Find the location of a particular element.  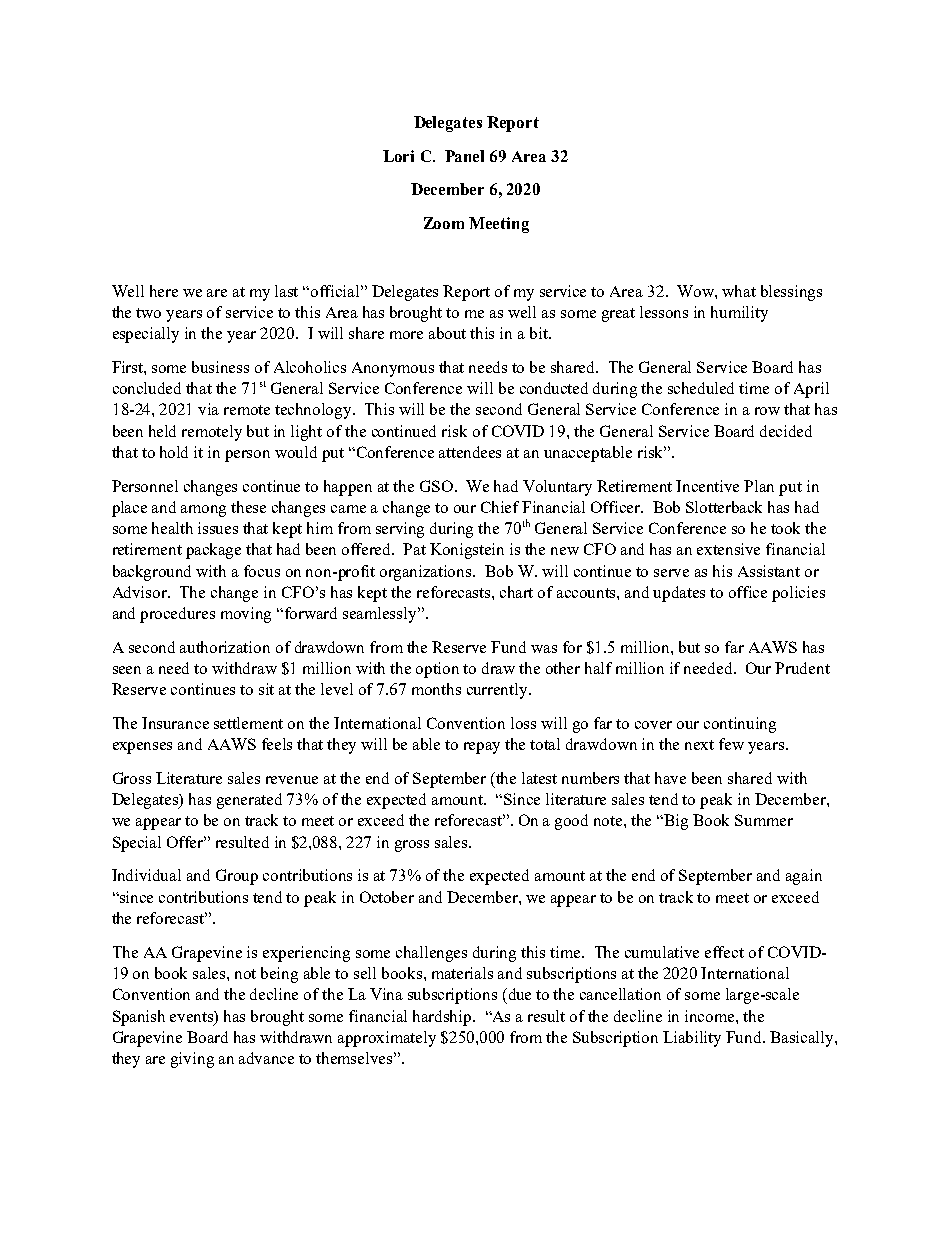

giving is located at coordinates (192, 1060).
